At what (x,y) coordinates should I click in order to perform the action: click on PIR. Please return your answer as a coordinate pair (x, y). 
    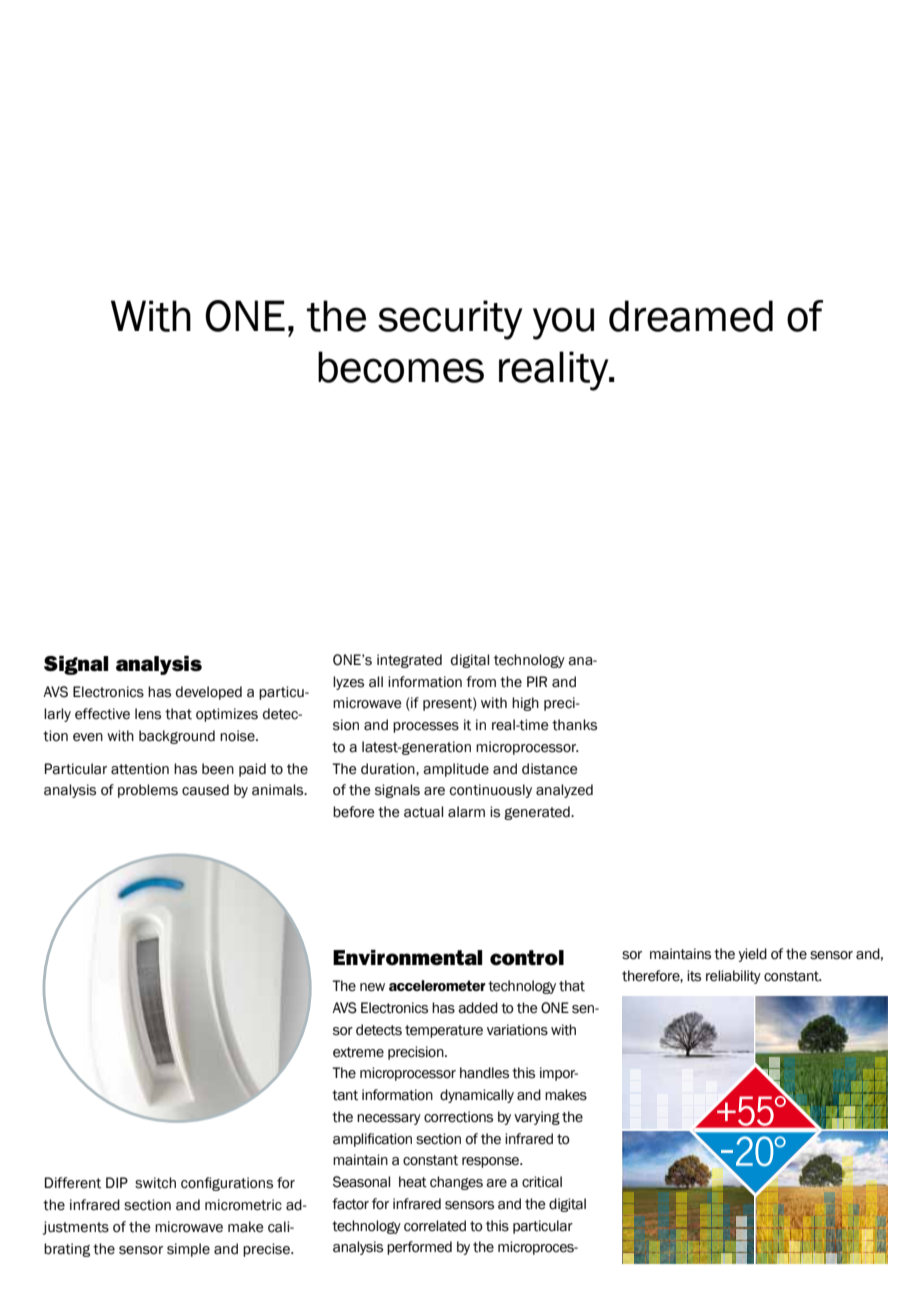
    Looking at the image, I should click on (537, 681).
